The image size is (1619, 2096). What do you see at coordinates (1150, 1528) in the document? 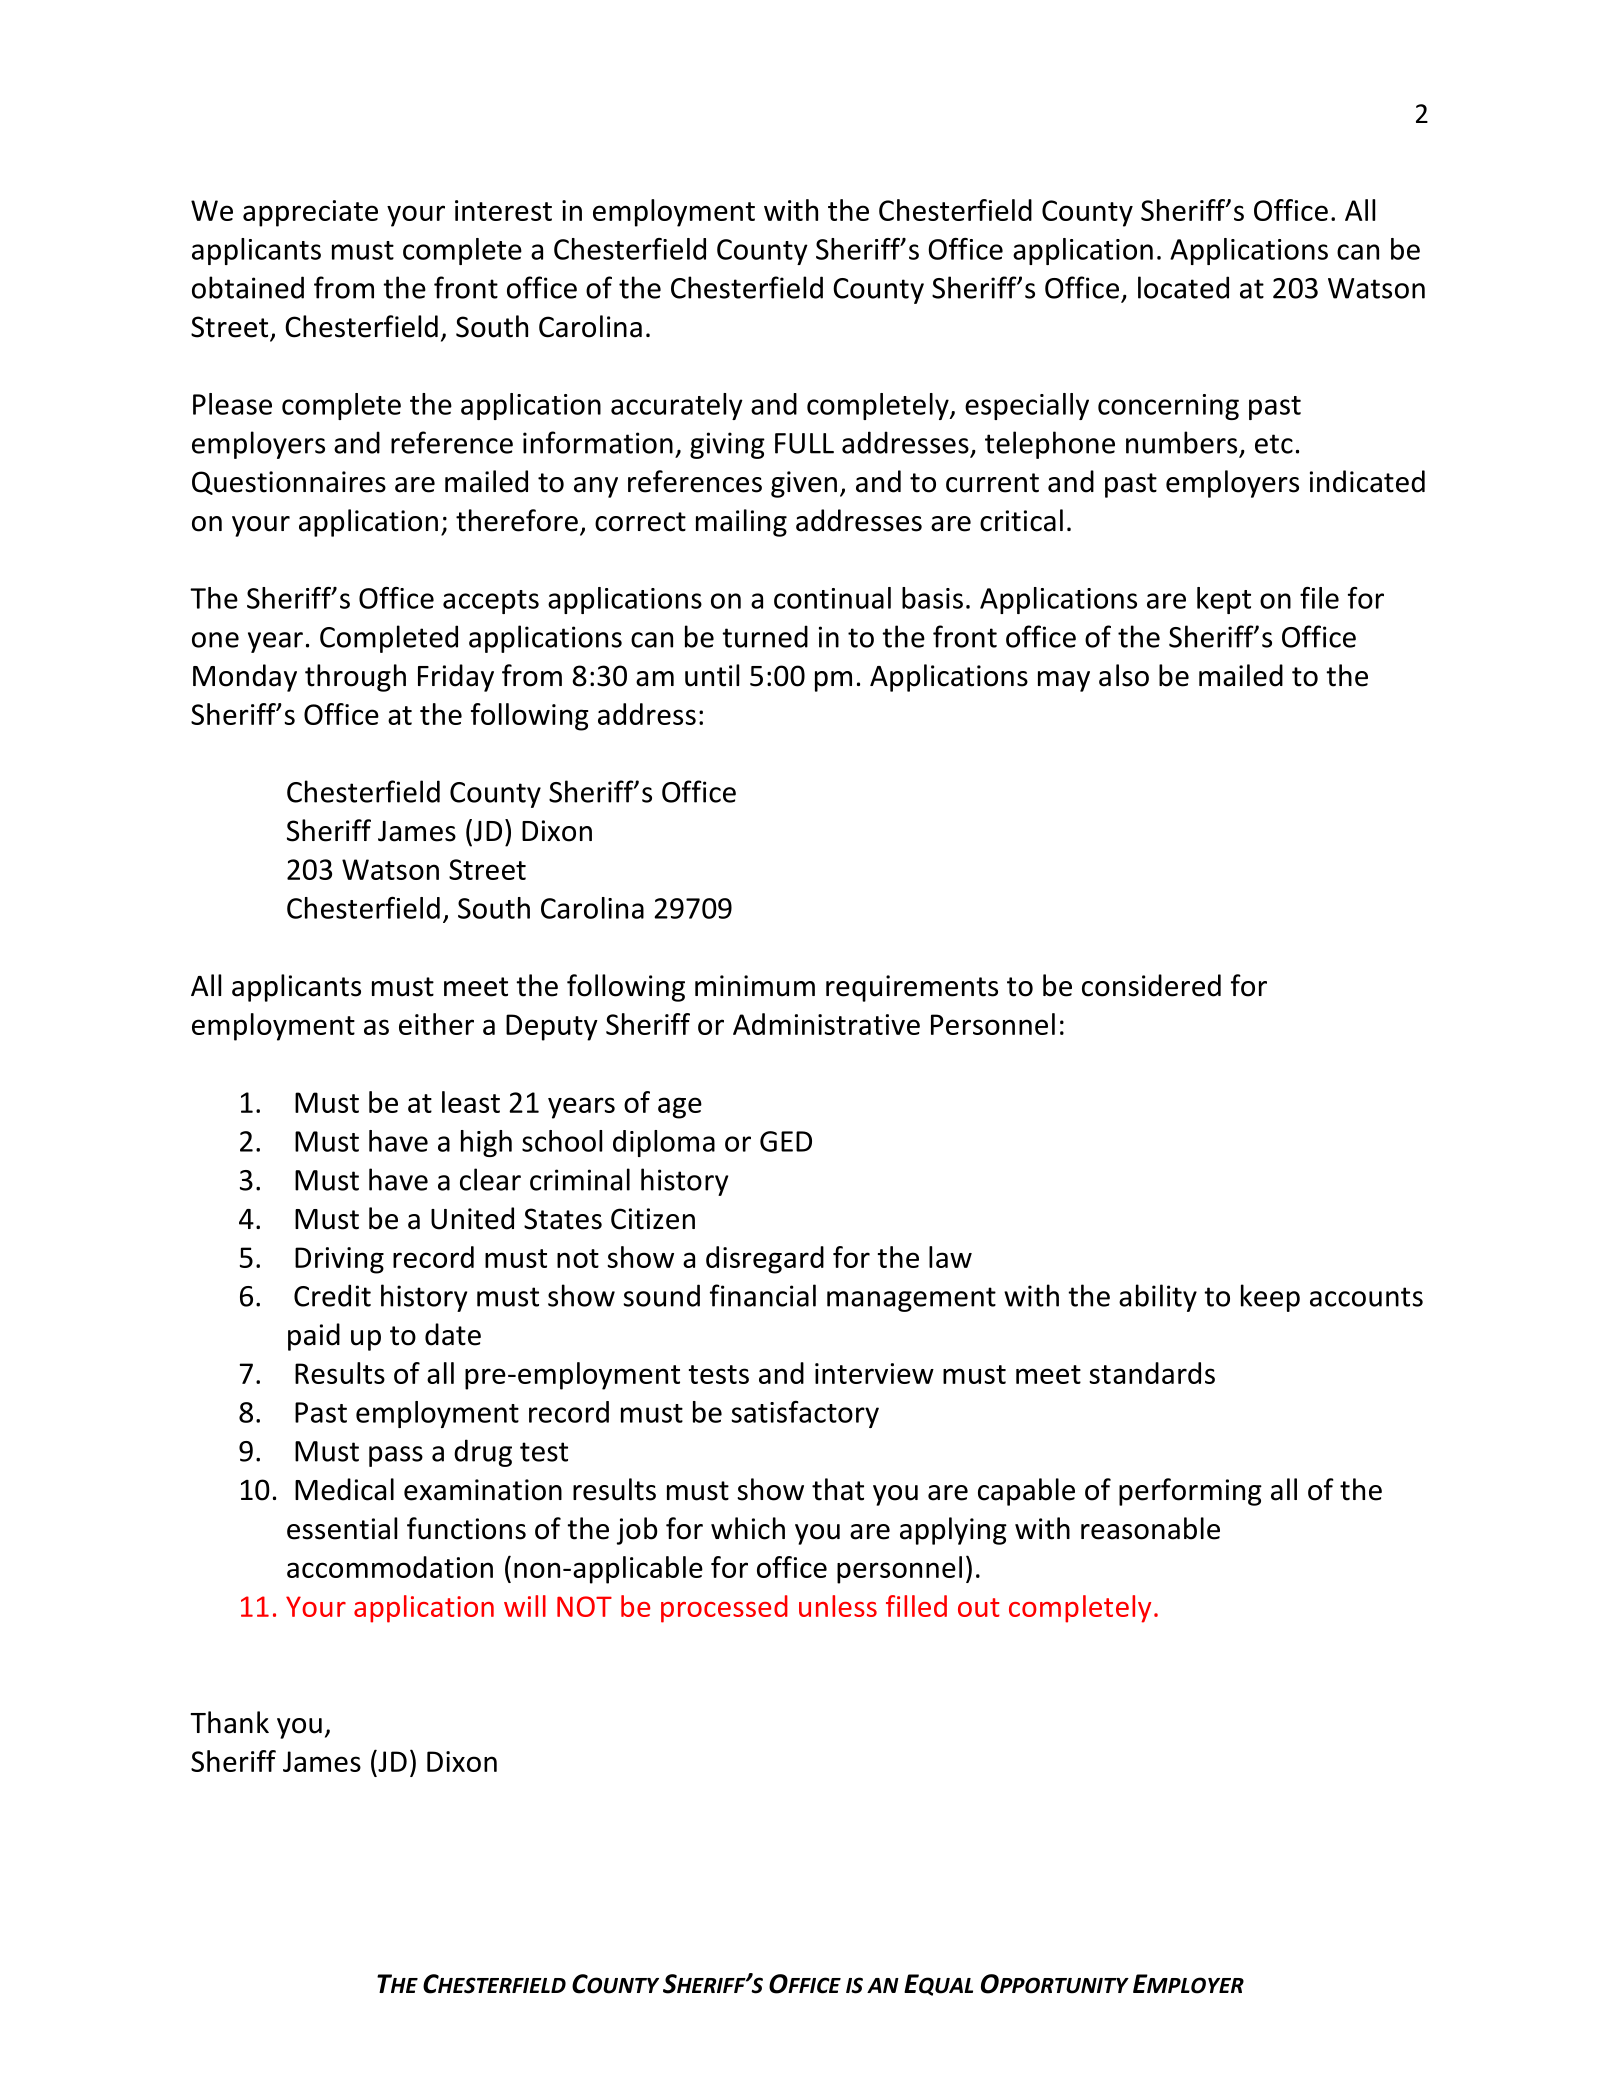
I see `reasonable` at bounding box center [1150, 1528].
